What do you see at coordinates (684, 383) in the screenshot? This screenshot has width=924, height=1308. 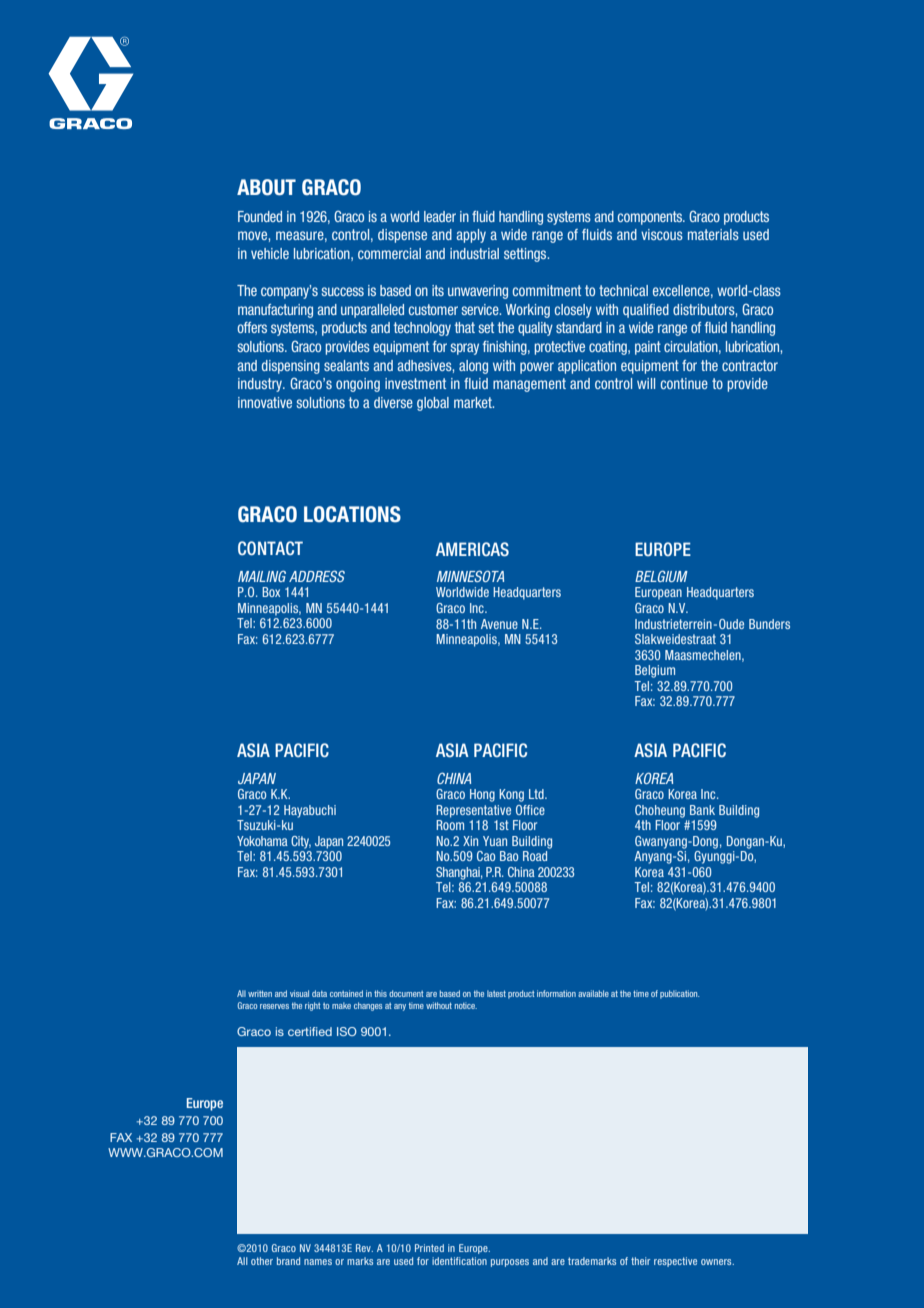 I see `continue` at bounding box center [684, 383].
